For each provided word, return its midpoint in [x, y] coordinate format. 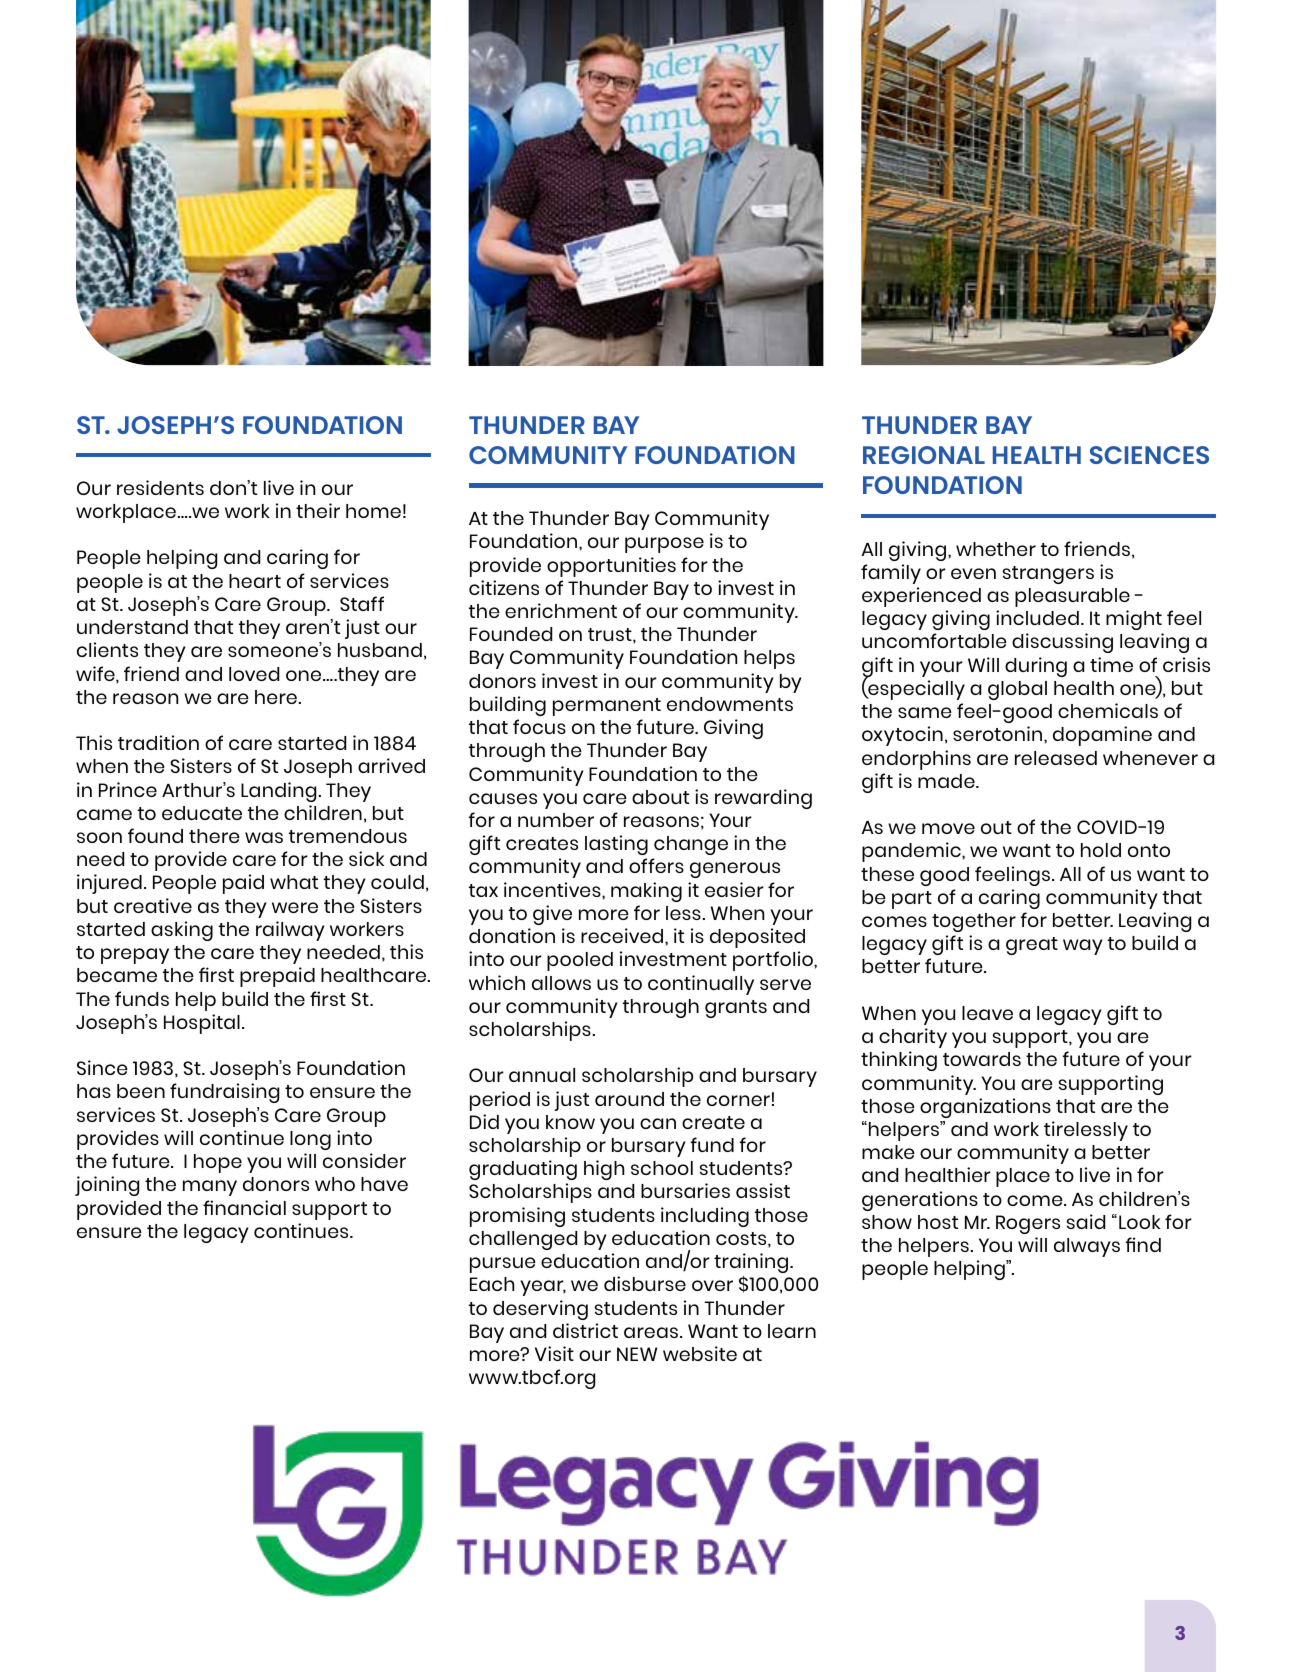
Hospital [202, 1024]
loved [254, 674]
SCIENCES [1149, 455]
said [1086, 1221]
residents [160, 487]
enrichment [561, 610]
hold [1101, 850]
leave [987, 1013]
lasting [616, 845]
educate [202, 813]
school [662, 1168]
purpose [664, 545]
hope [218, 1163]
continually [701, 985]
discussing [1062, 643]
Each [492, 1284]
